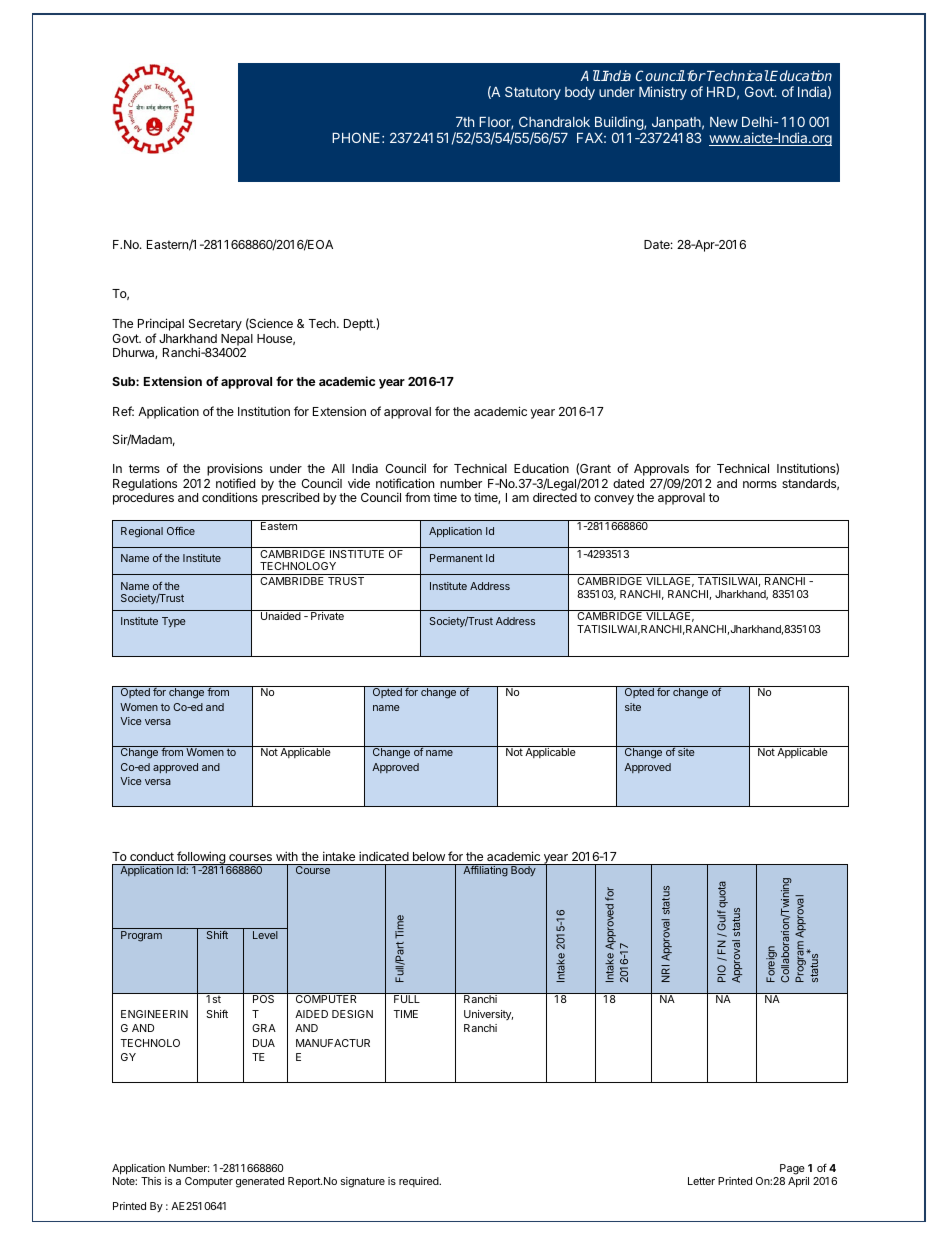 Image resolution: width=952 pixels, height=1233 pixels. I want to click on Letter, so click(701, 1181).
